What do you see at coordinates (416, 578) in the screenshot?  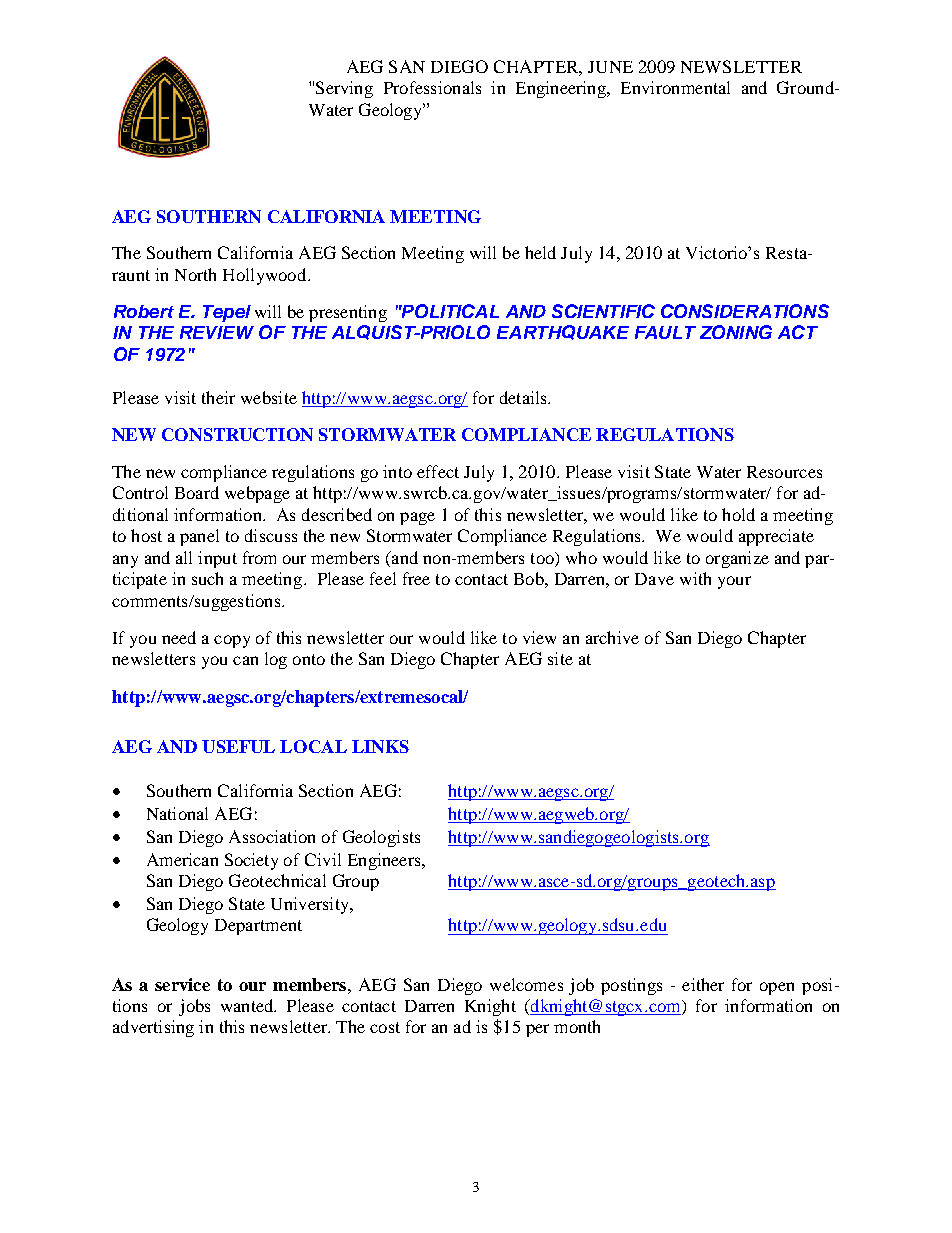 I see `free` at bounding box center [416, 578].
